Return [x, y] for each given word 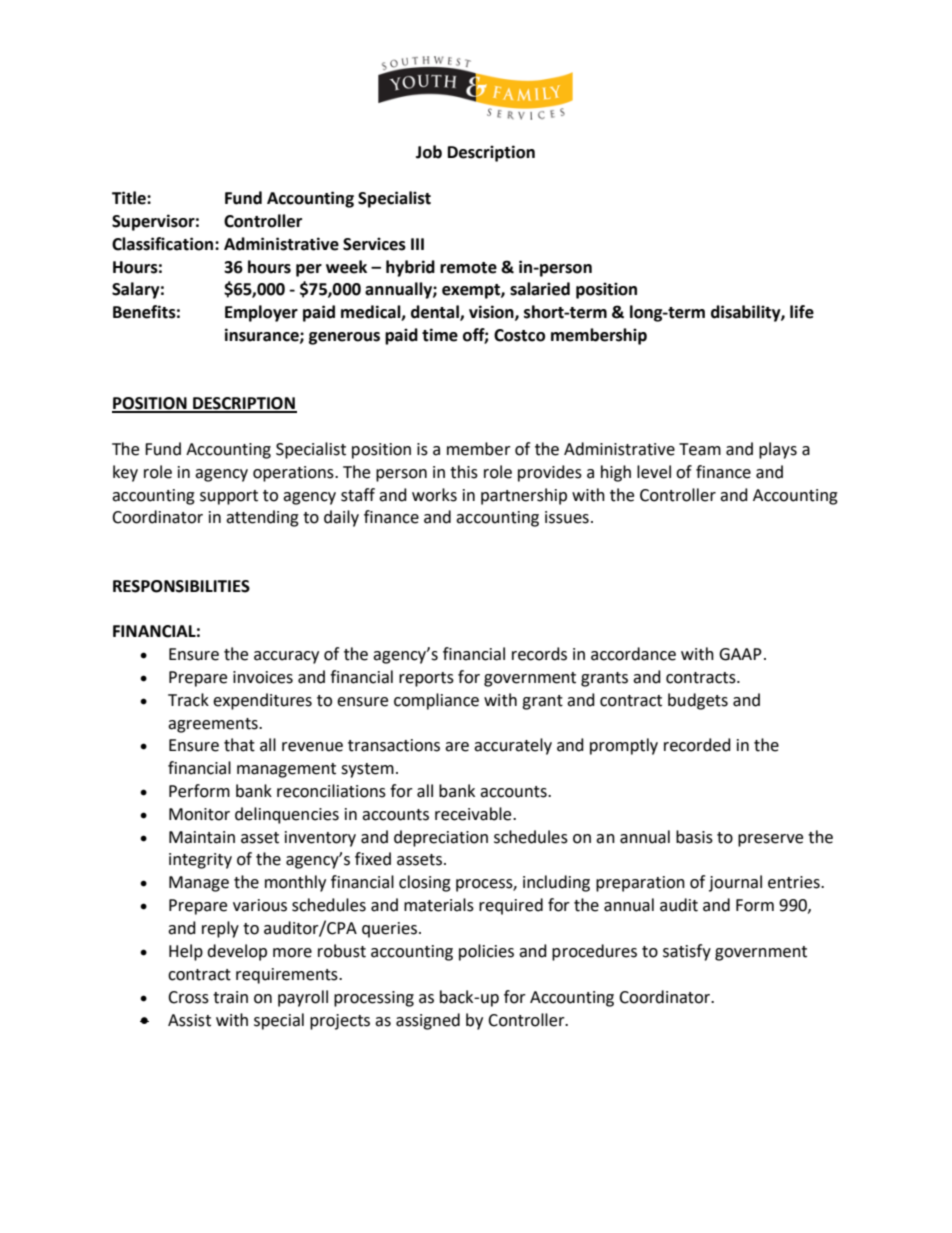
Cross [188, 997]
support [229, 497]
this [464, 472]
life [802, 312]
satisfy [687, 952]
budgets [698, 701]
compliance [436, 701]
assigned [428, 1021]
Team [700, 449]
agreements [214, 725]
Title [130, 198]
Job [429, 152]
